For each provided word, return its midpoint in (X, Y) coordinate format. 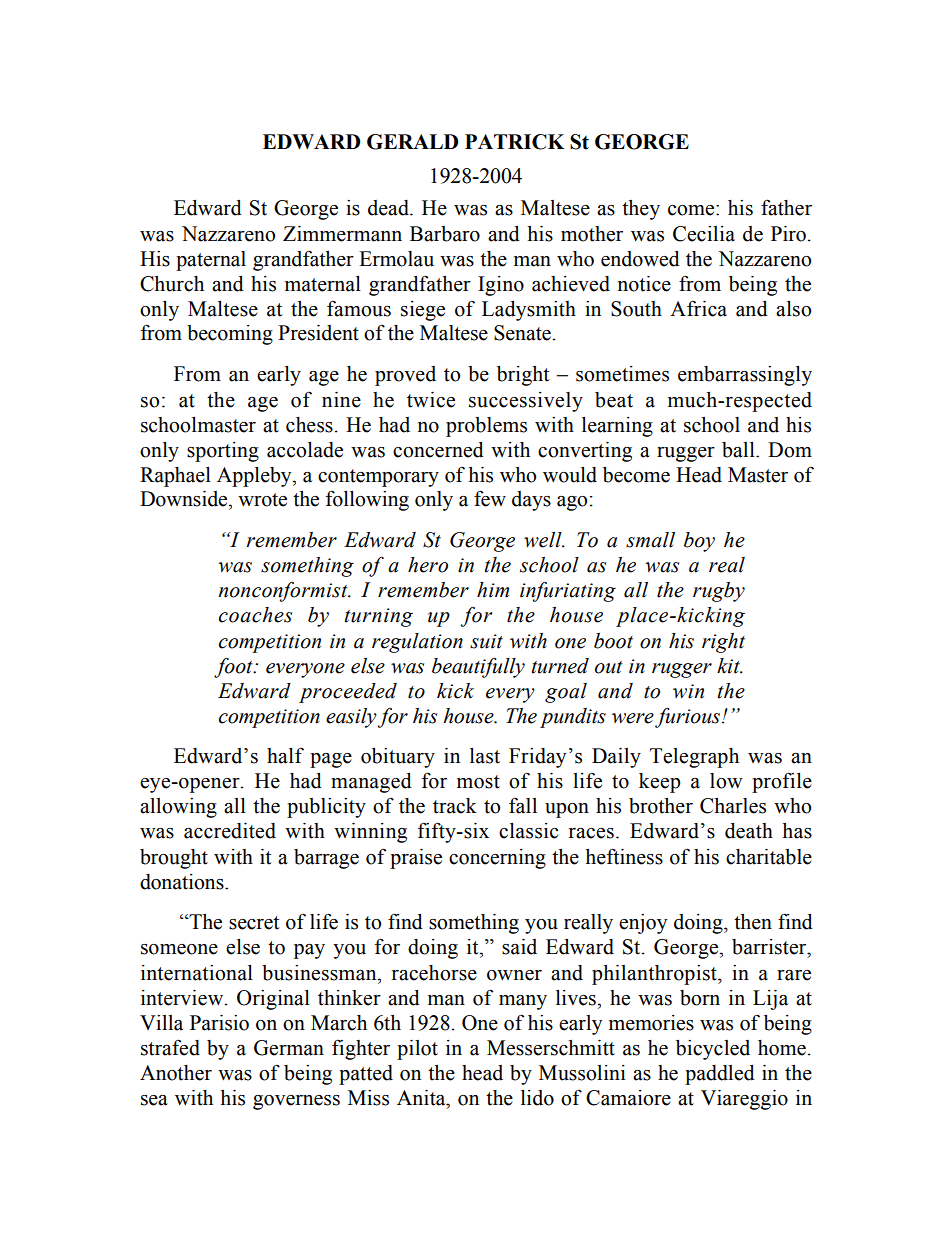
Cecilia (704, 234)
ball (739, 450)
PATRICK (514, 142)
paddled (720, 1075)
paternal (211, 261)
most (478, 782)
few (490, 498)
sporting (223, 452)
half (285, 756)
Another (176, 1073)
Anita (422, 1098)
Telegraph (694, 758)
